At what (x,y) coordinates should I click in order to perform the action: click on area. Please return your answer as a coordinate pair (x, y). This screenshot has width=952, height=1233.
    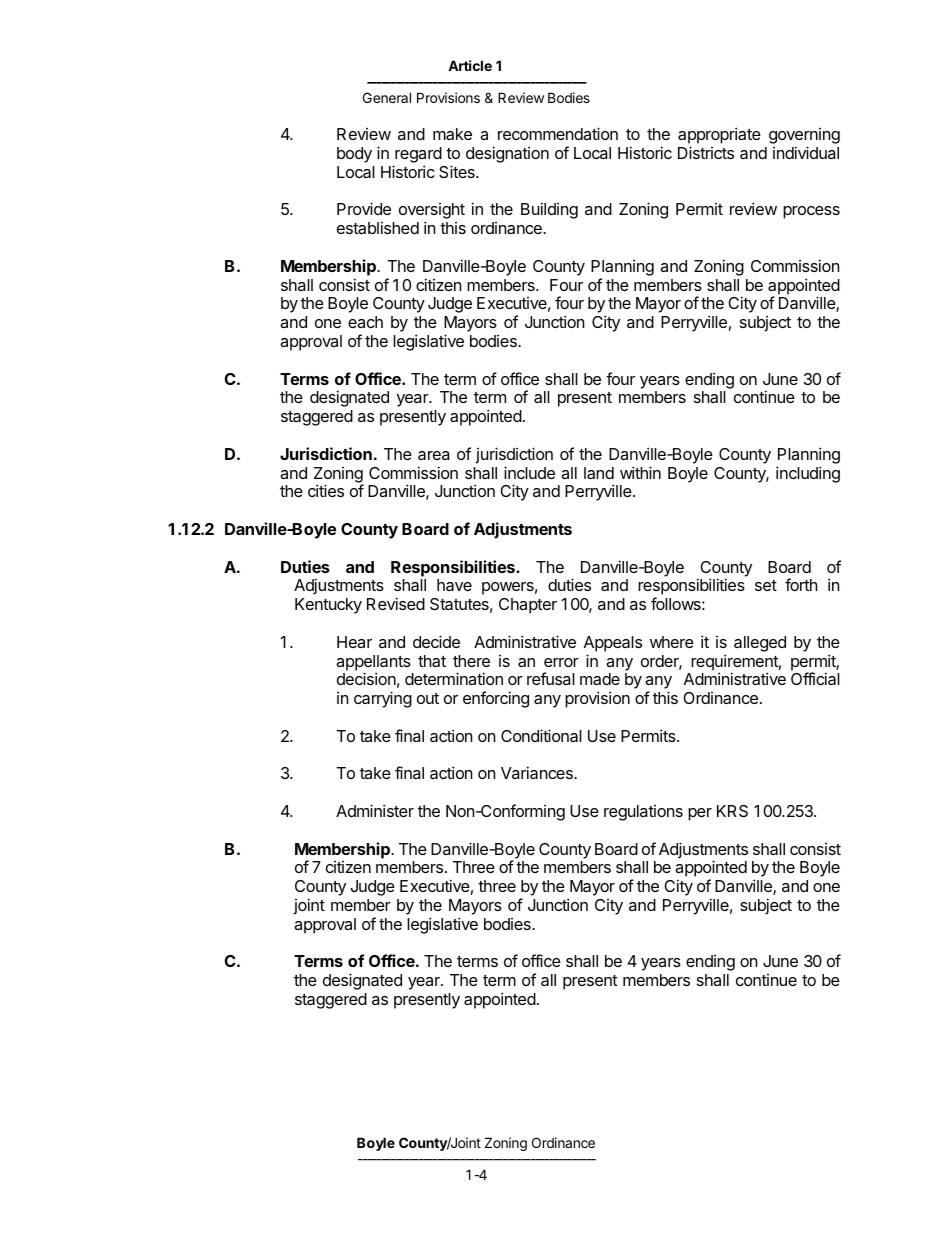
    Looking at the image, I should click on (434, 455).
